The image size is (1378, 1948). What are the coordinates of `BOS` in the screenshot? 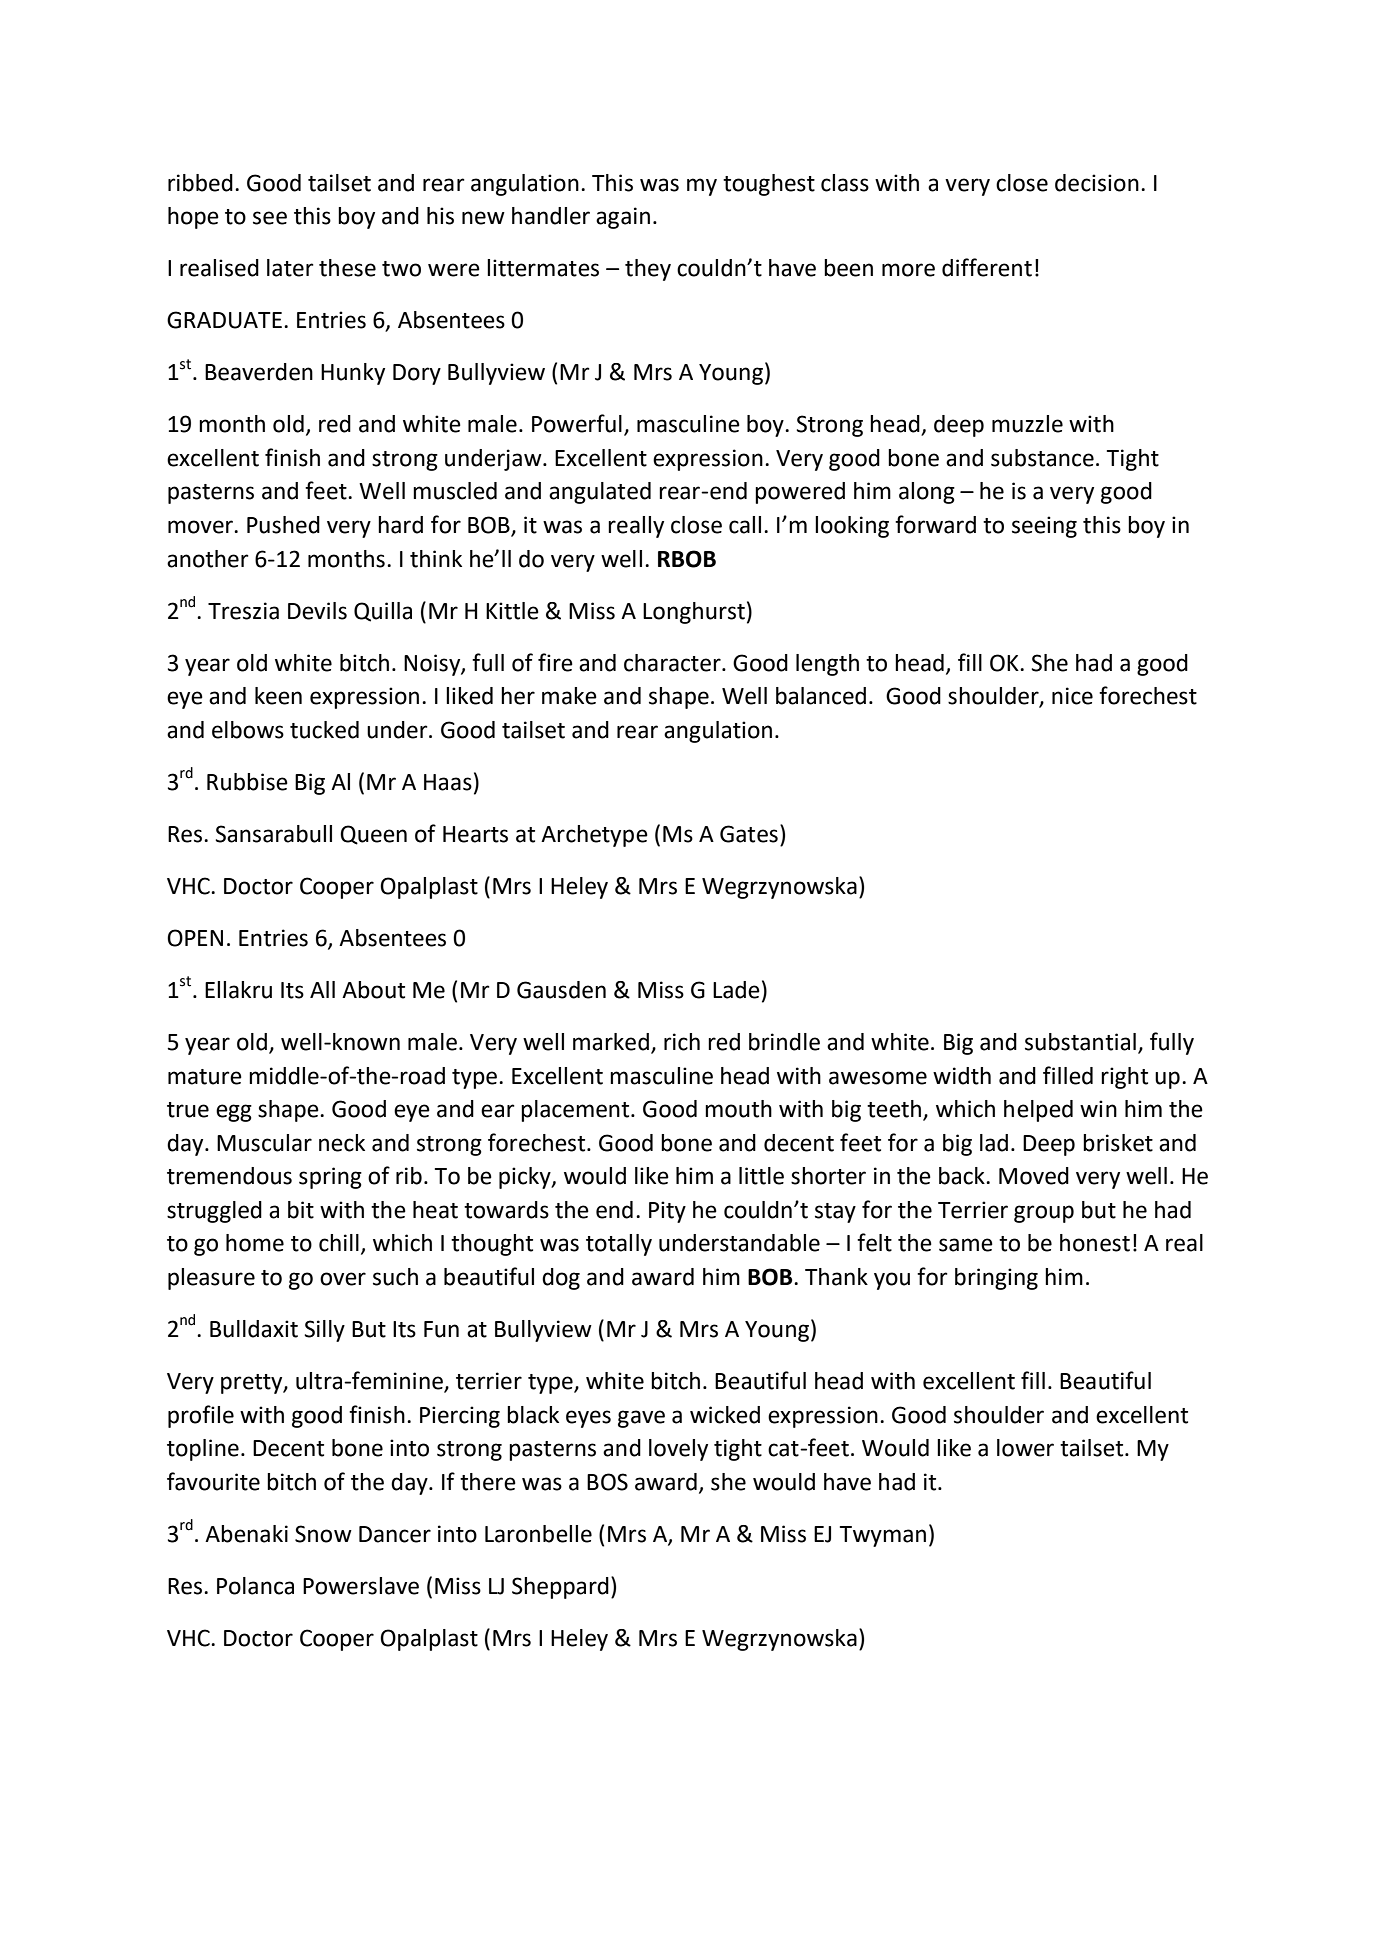 It's located at (607, 1482).
